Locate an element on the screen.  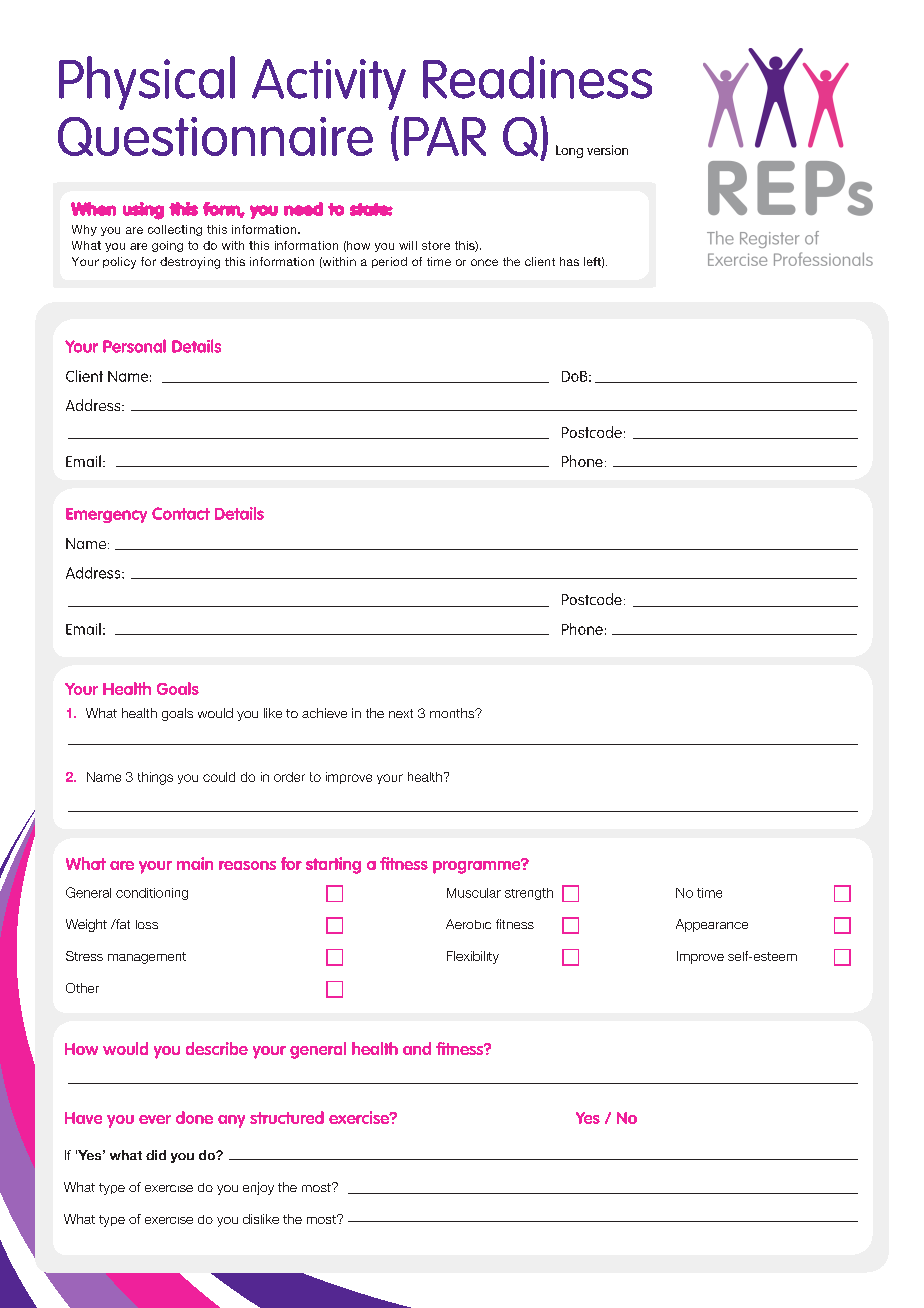
Contact is located at coordinates (181, 513).
